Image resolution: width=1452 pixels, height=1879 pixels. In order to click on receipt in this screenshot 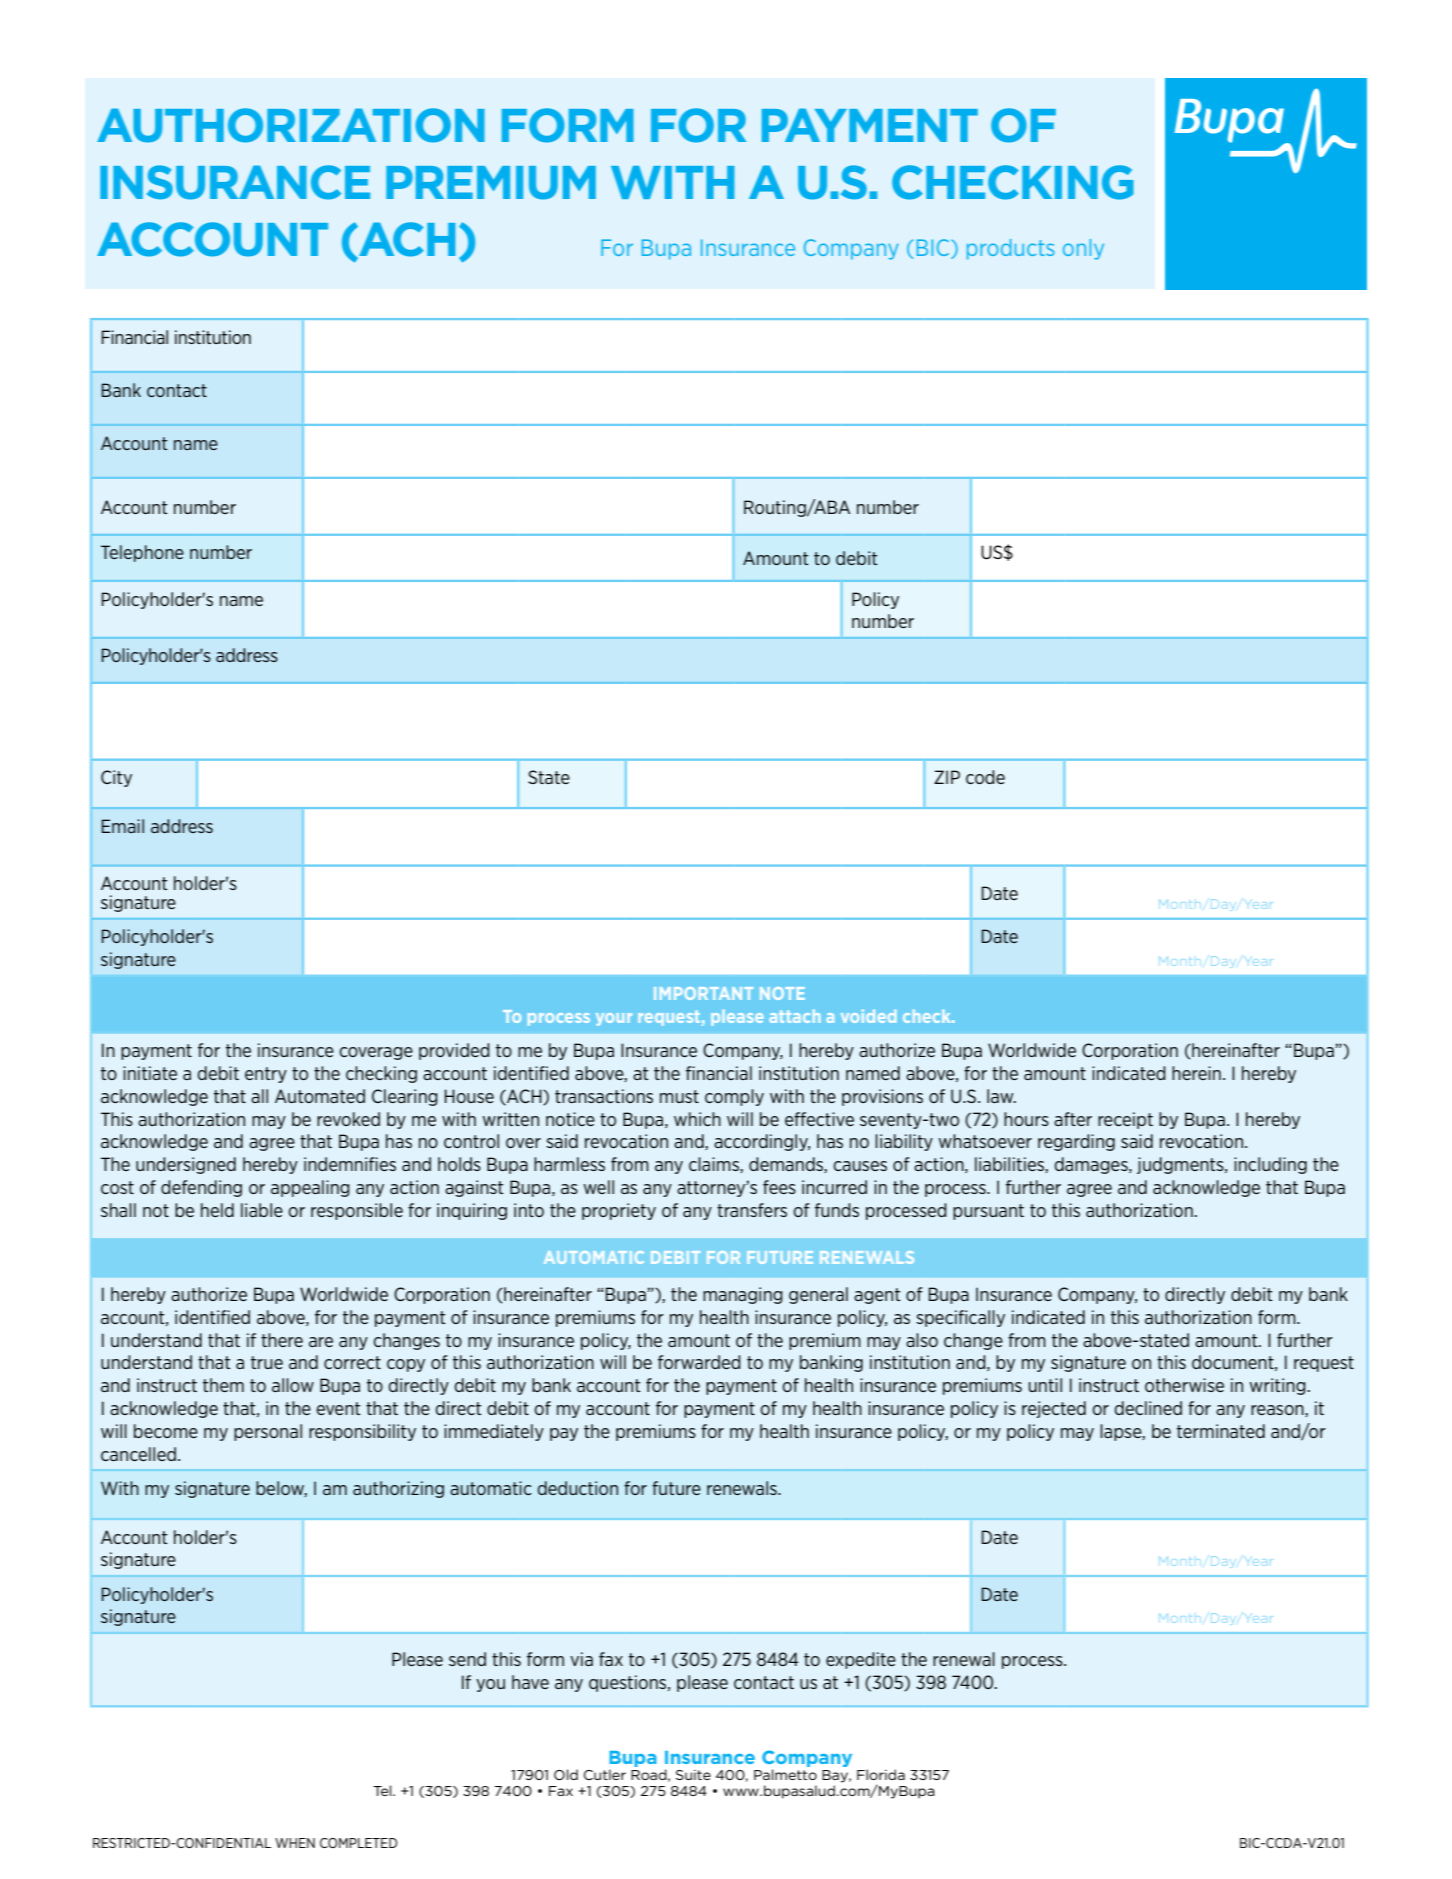, I will do `click(1125, 1120)`.
